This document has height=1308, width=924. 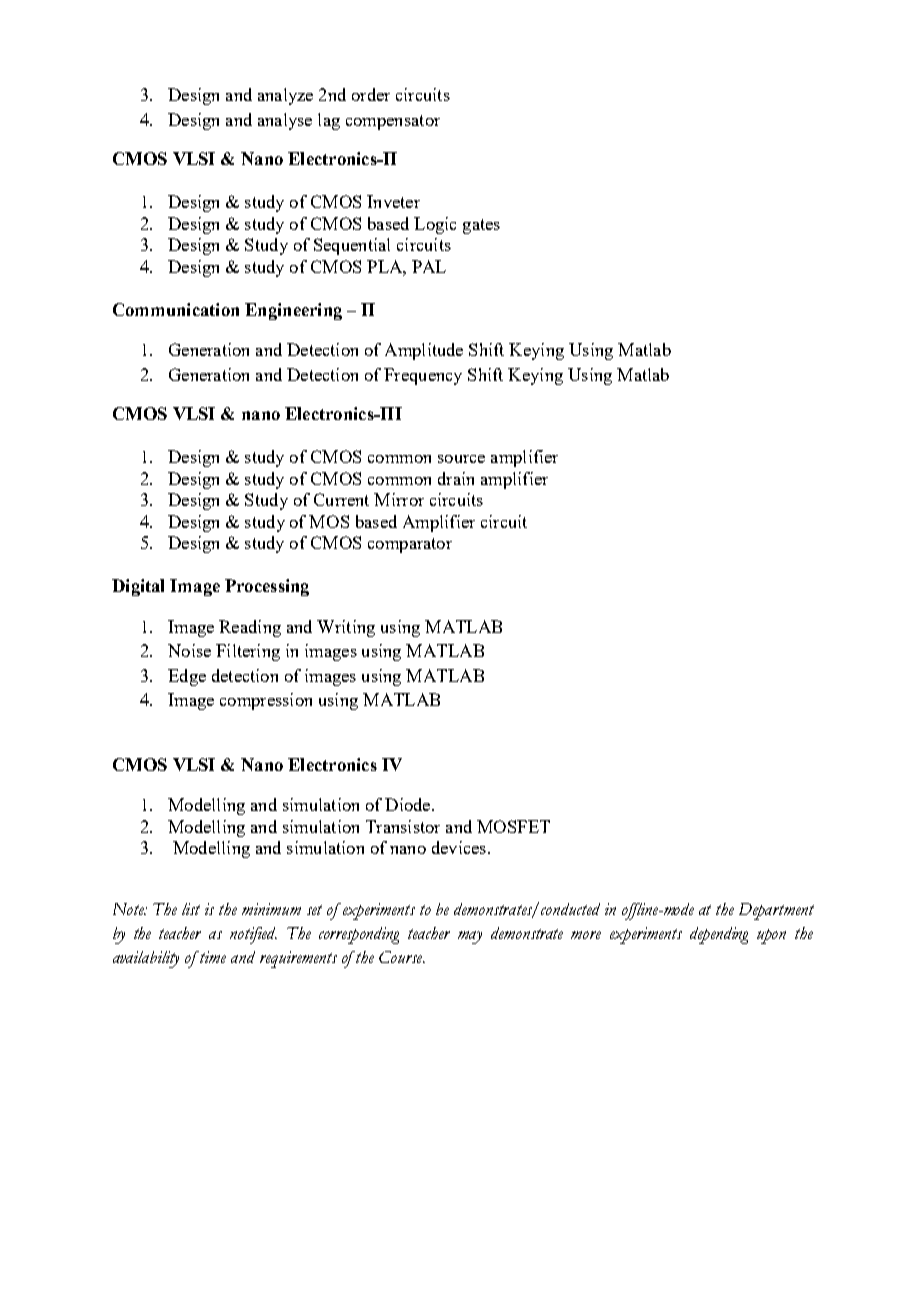 What do you see at coordinates (423, 376) in the document?
I see `Frequency` at bounding box center [423, 376].
